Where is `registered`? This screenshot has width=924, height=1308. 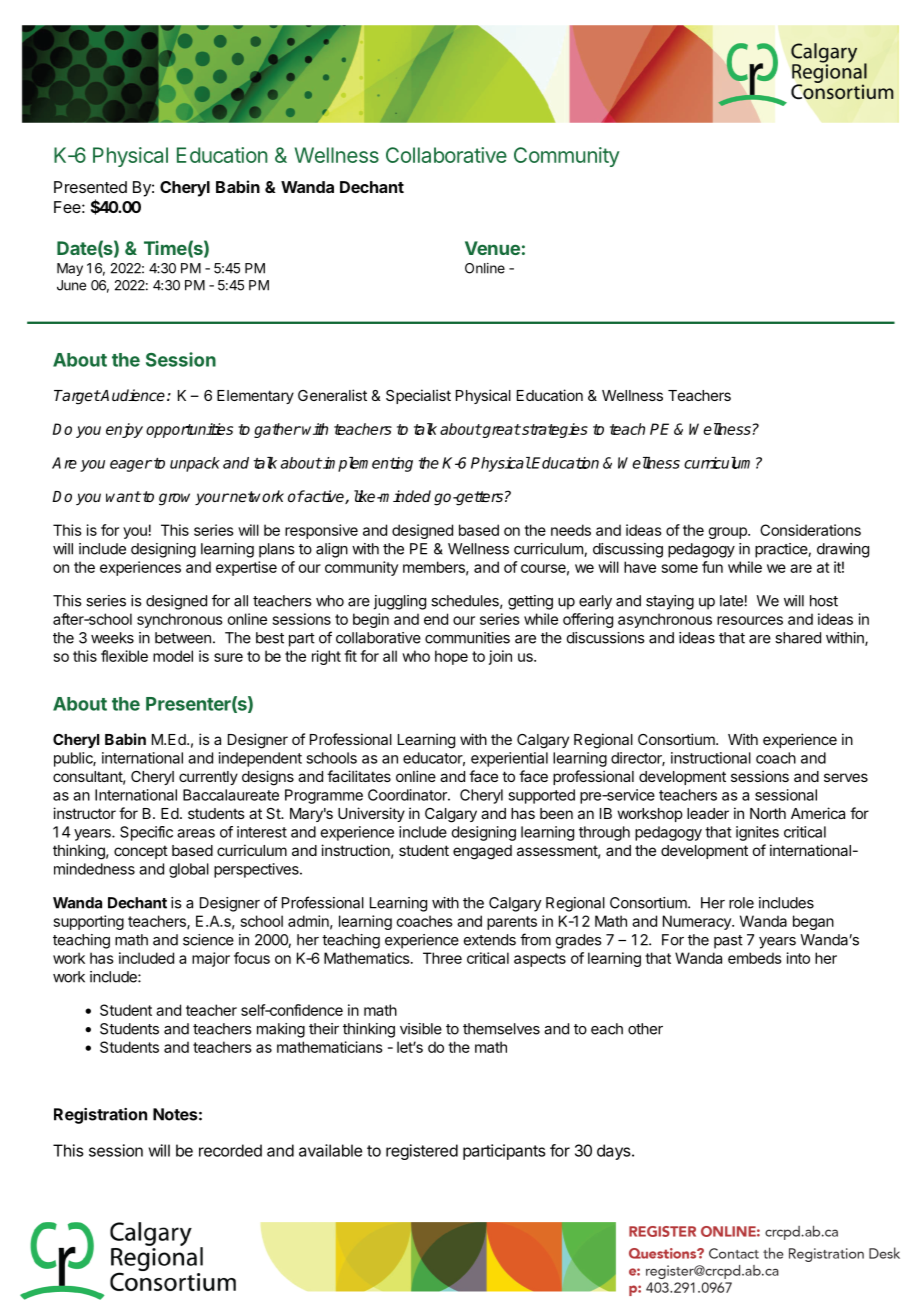
registered is located at coordinates (422, 1152).
